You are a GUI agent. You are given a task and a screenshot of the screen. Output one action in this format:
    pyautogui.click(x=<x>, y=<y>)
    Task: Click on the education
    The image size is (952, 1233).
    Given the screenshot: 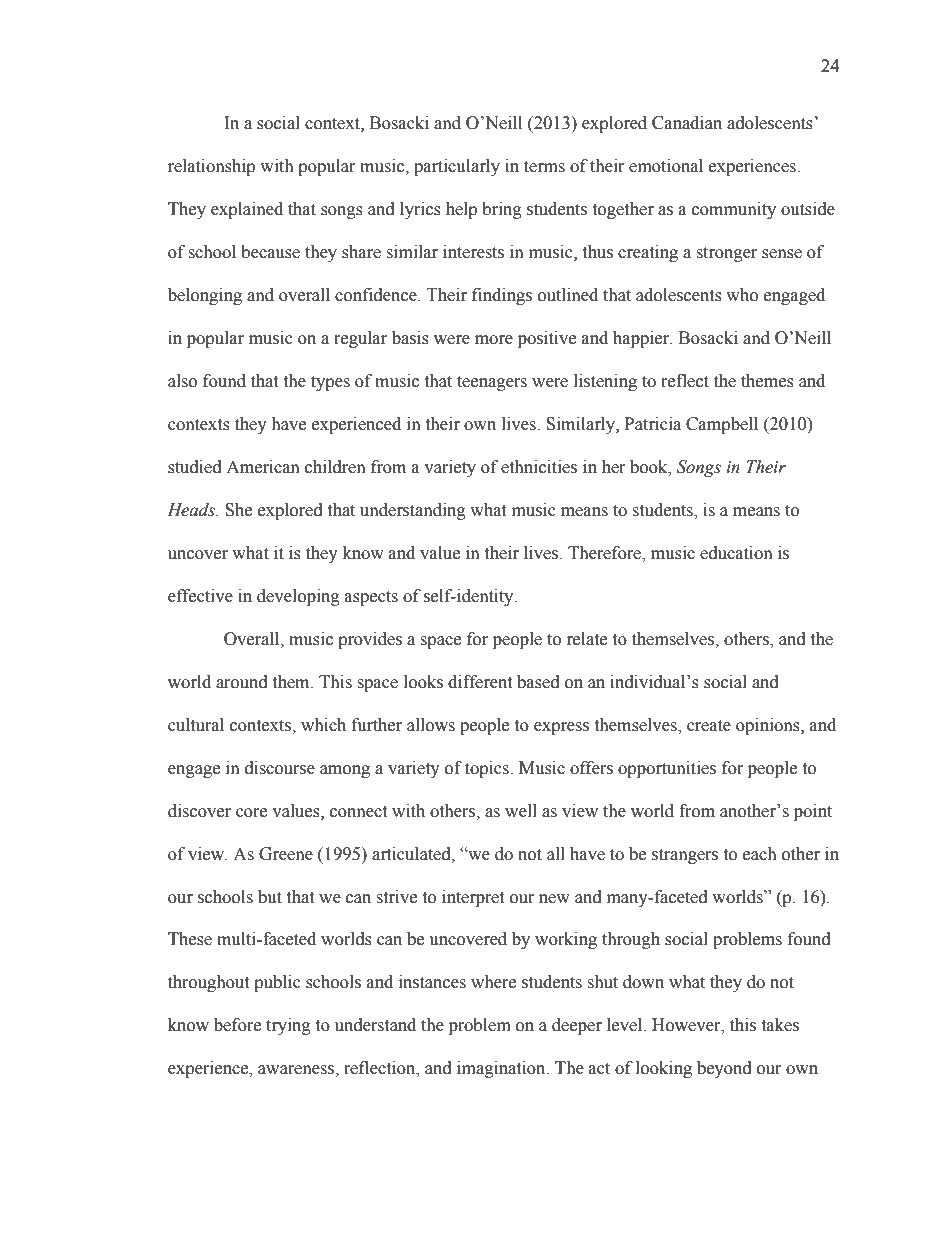 What is the action you would take?
    pyautogui.click(x=736, y=553)
